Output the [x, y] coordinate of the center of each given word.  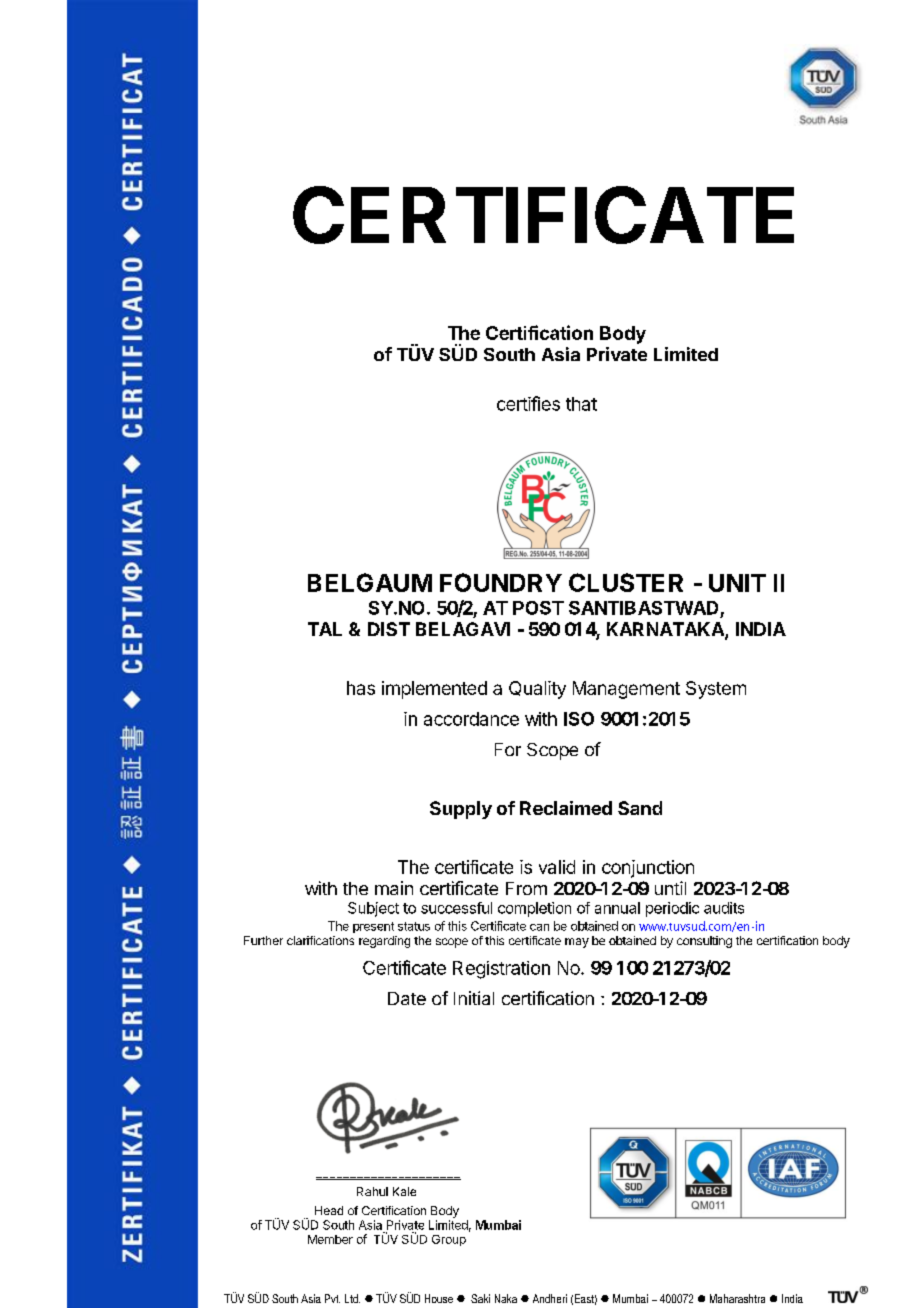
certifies [528, 403]
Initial [474, 998]
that [581, 404]
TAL [325, 629]
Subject [373, 909]
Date [407, 998]
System [716, 690]
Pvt [332, 1298]
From [526, 888]
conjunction [648, 869]
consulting [704, 942]
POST [538, 608]
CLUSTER [626, 582]
